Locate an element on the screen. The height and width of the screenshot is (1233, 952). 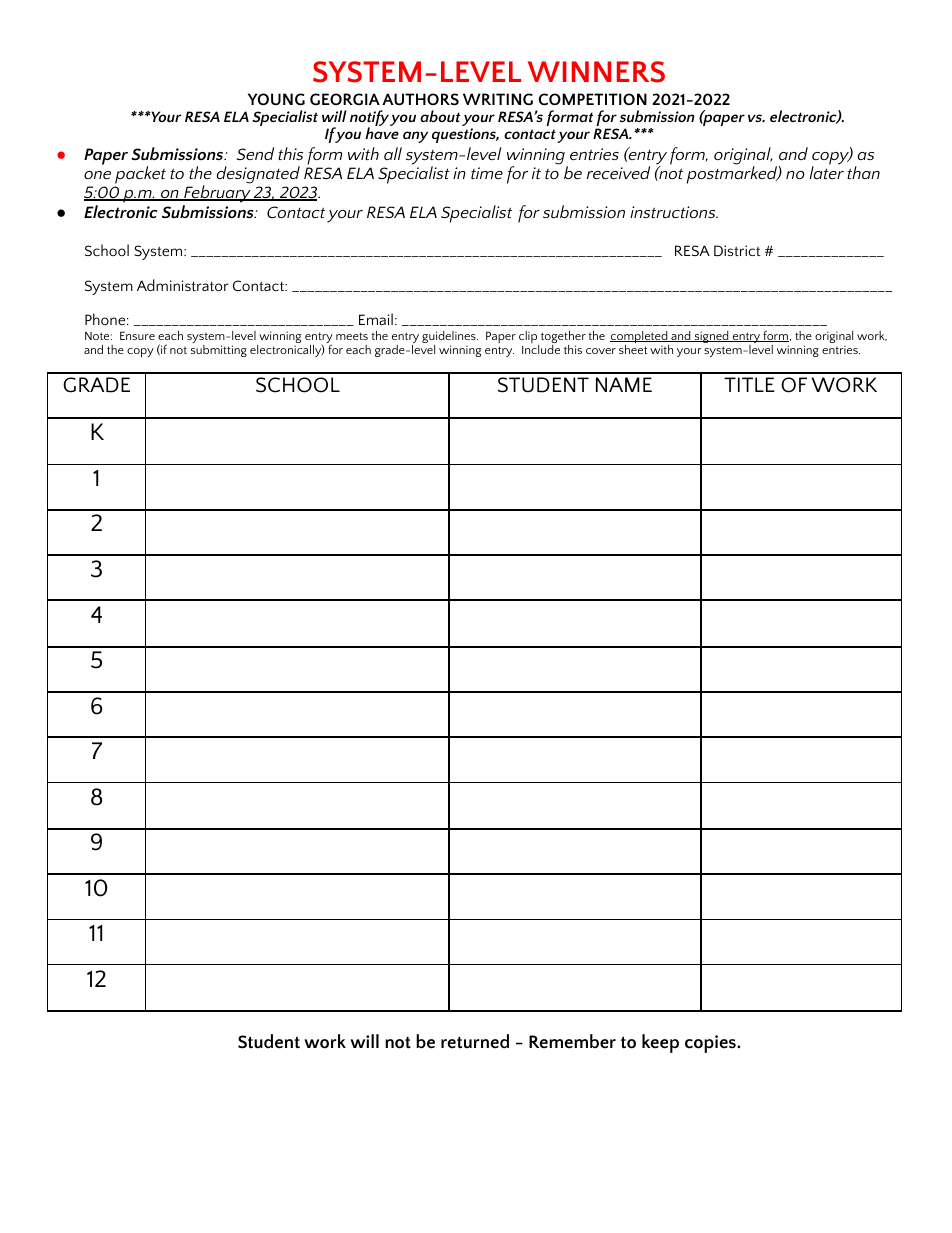
later is located at coordinates (826, 171).
